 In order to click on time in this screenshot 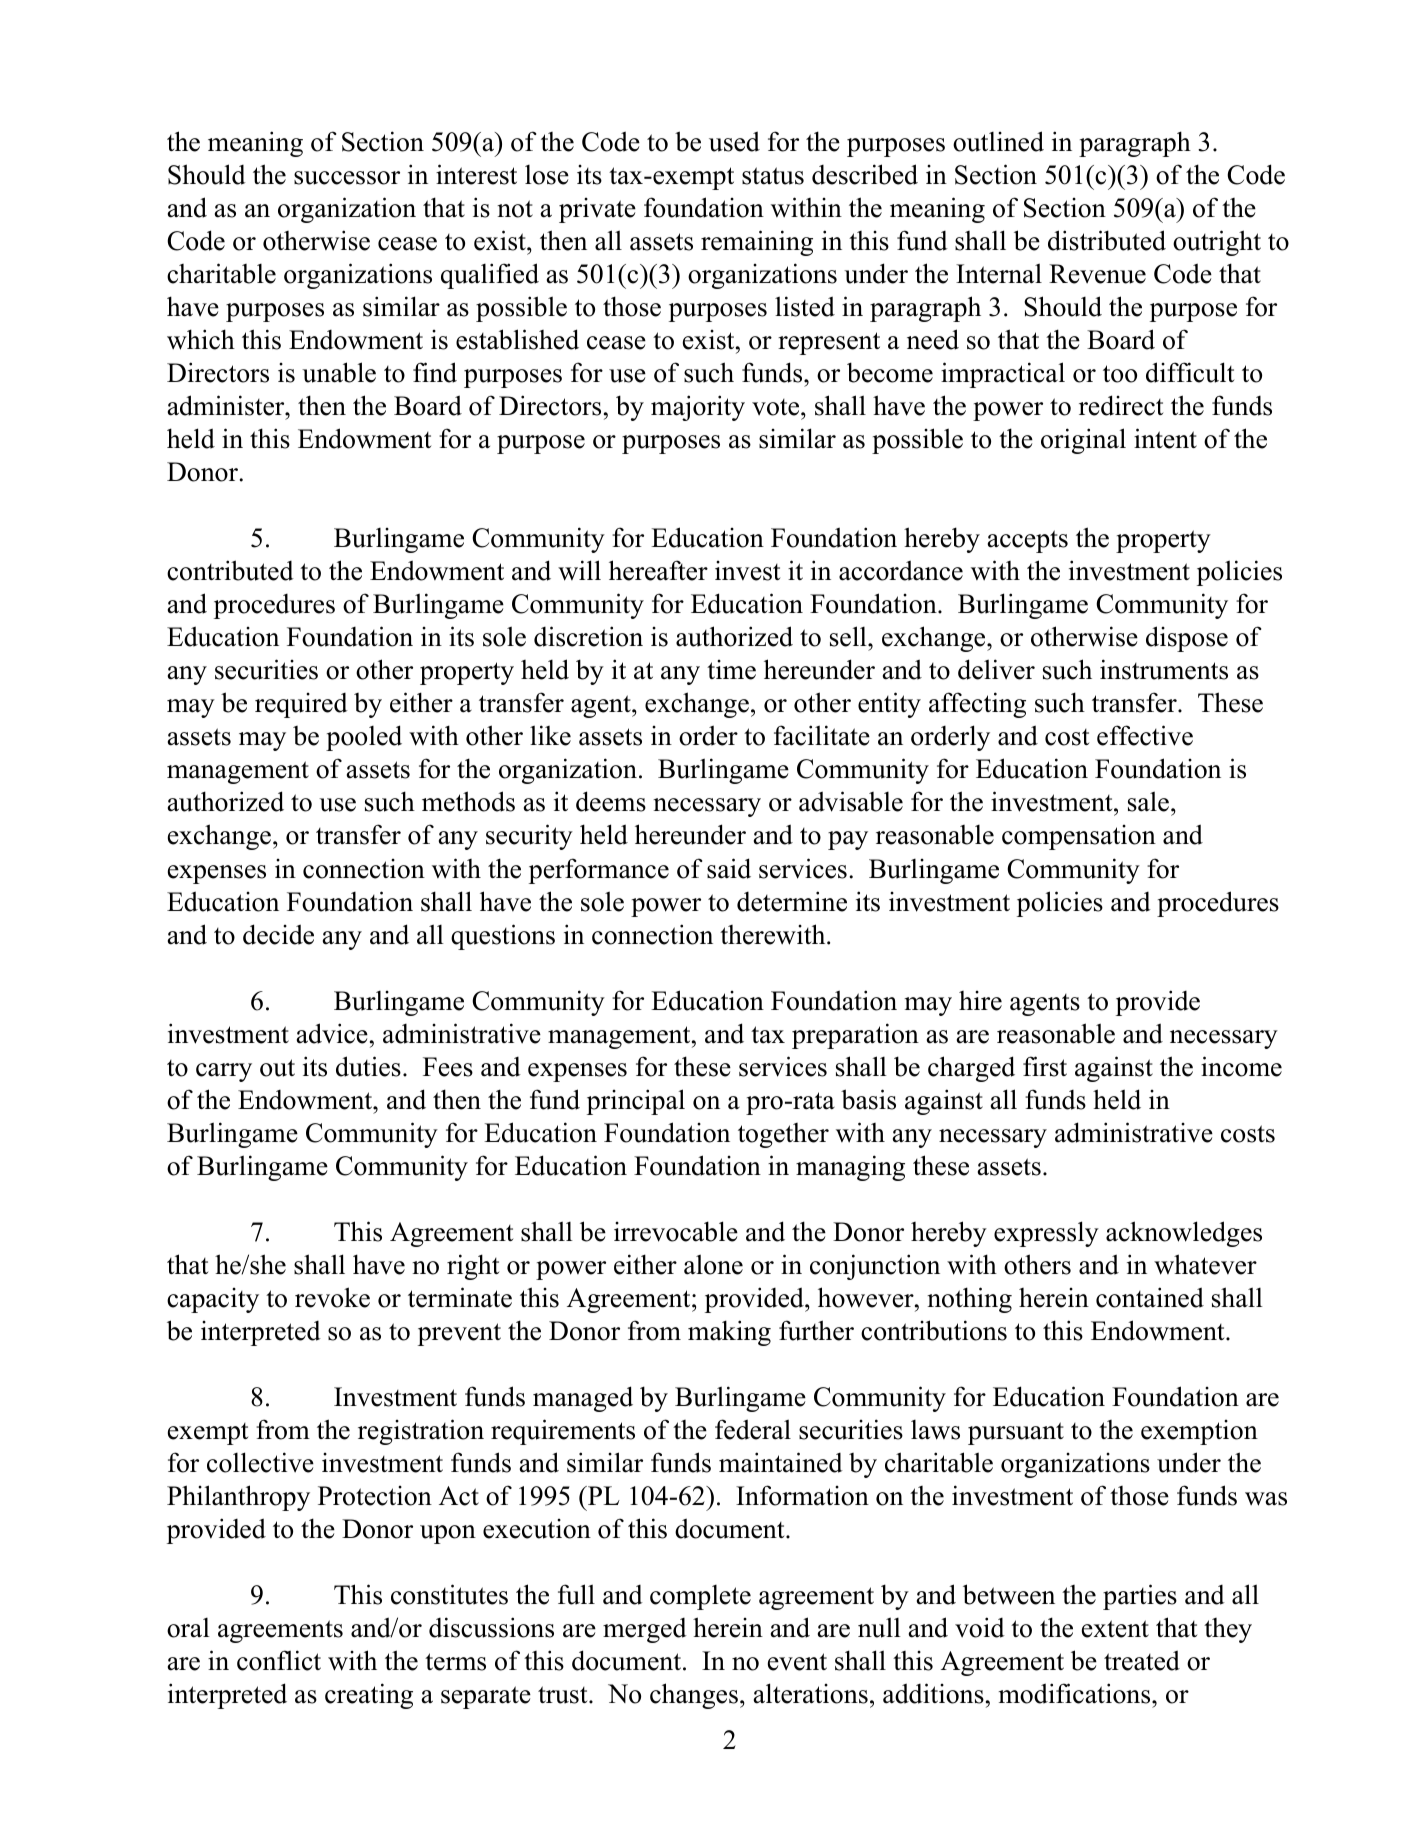, I will do `click(731, 670)`.
